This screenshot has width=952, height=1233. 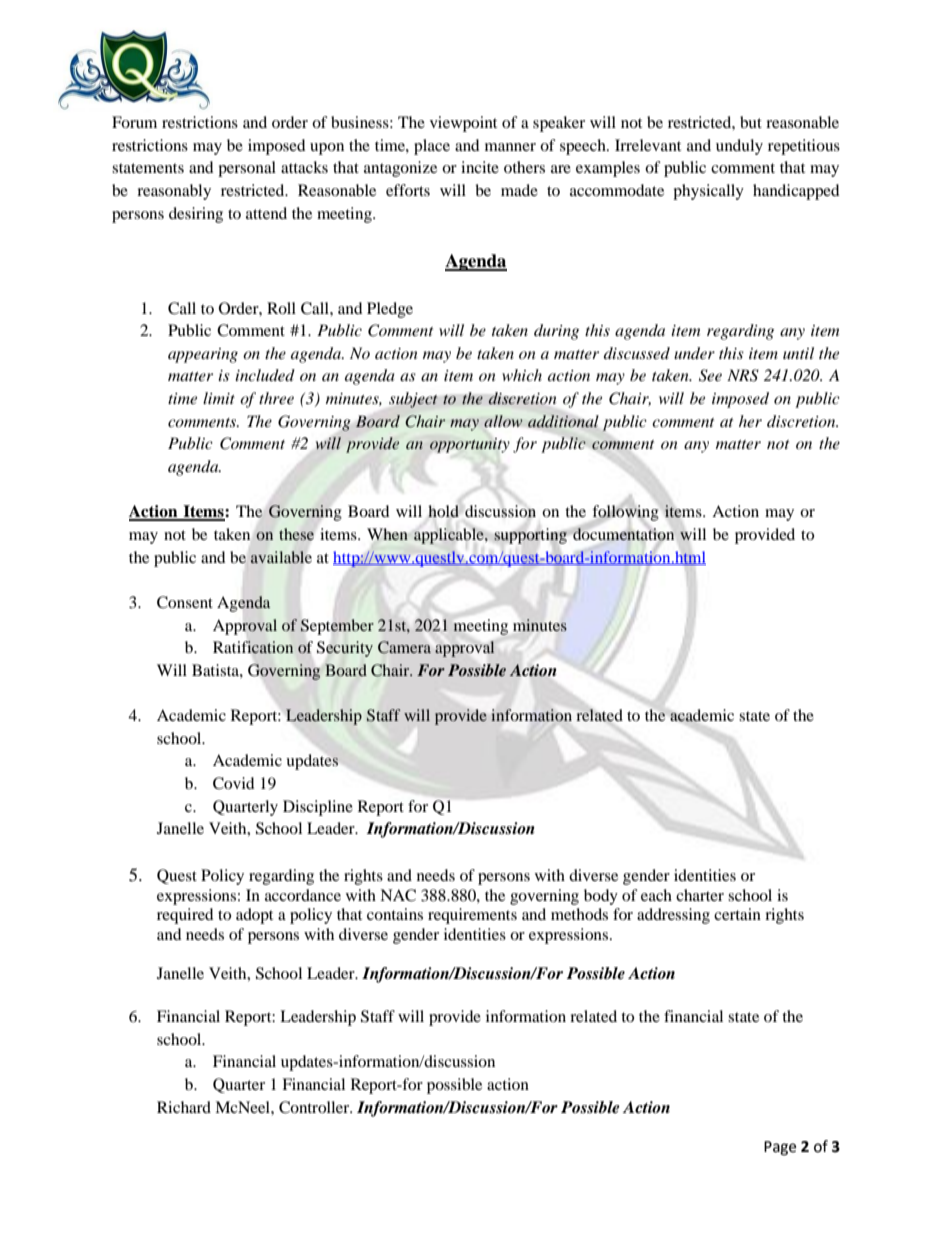 What do you see at coordinates (625, 513) in the screenshot?
I see `following` at bounding box center [625, 513].
